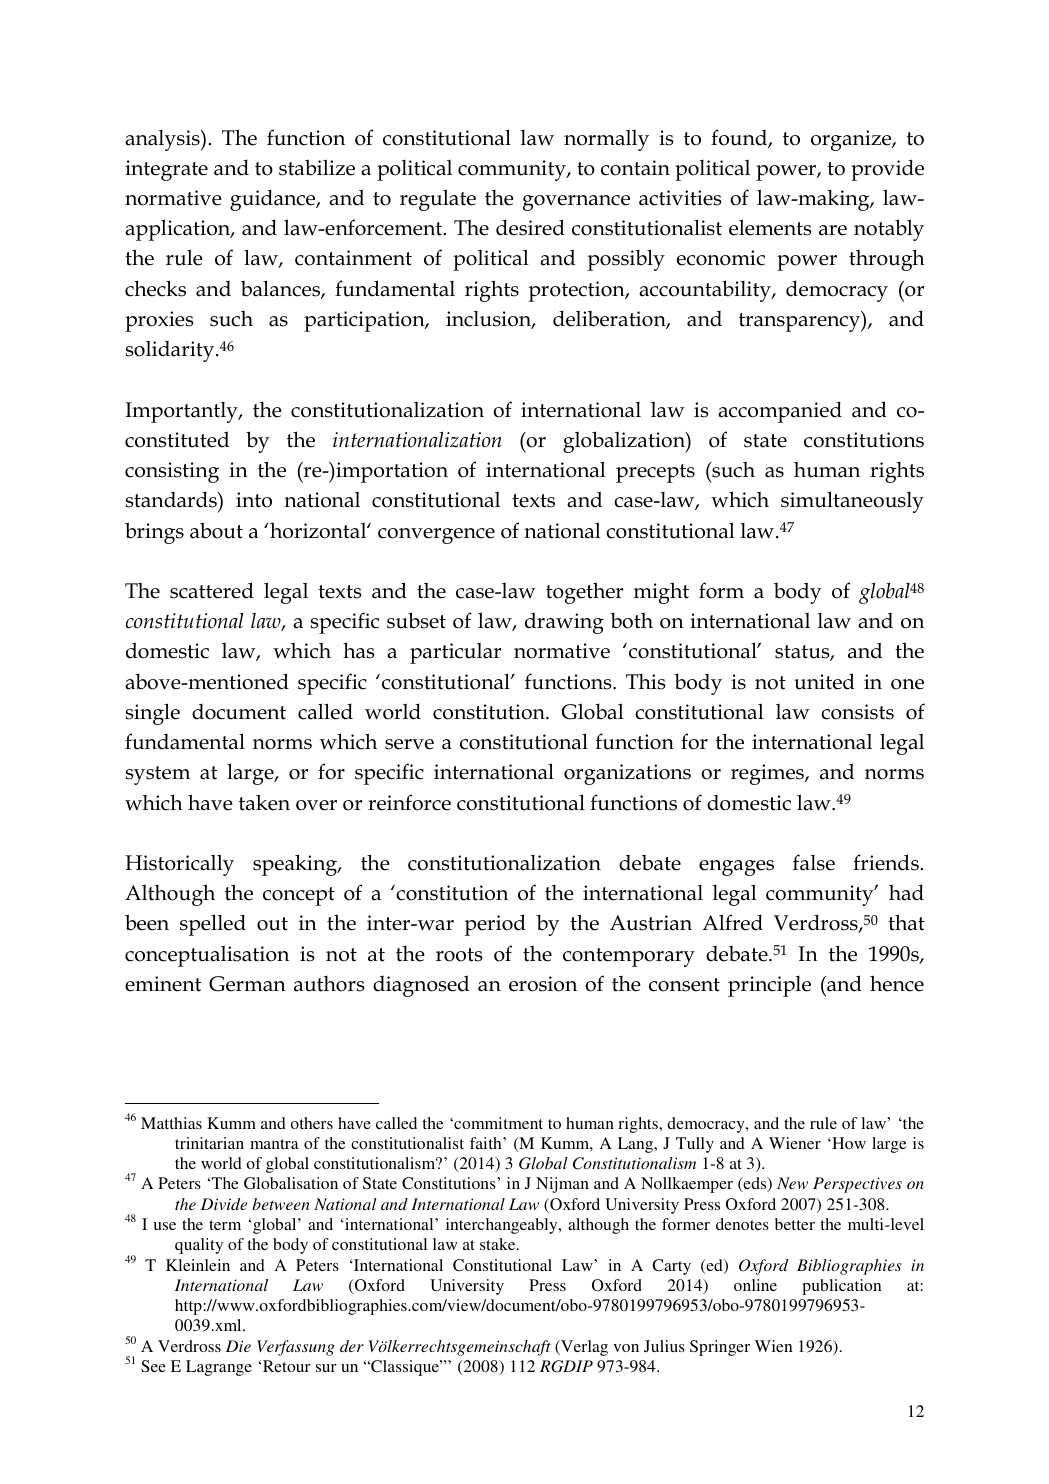  Describe the element at coordinates (247, 984) in the screenshot. I see `German` at that location.
